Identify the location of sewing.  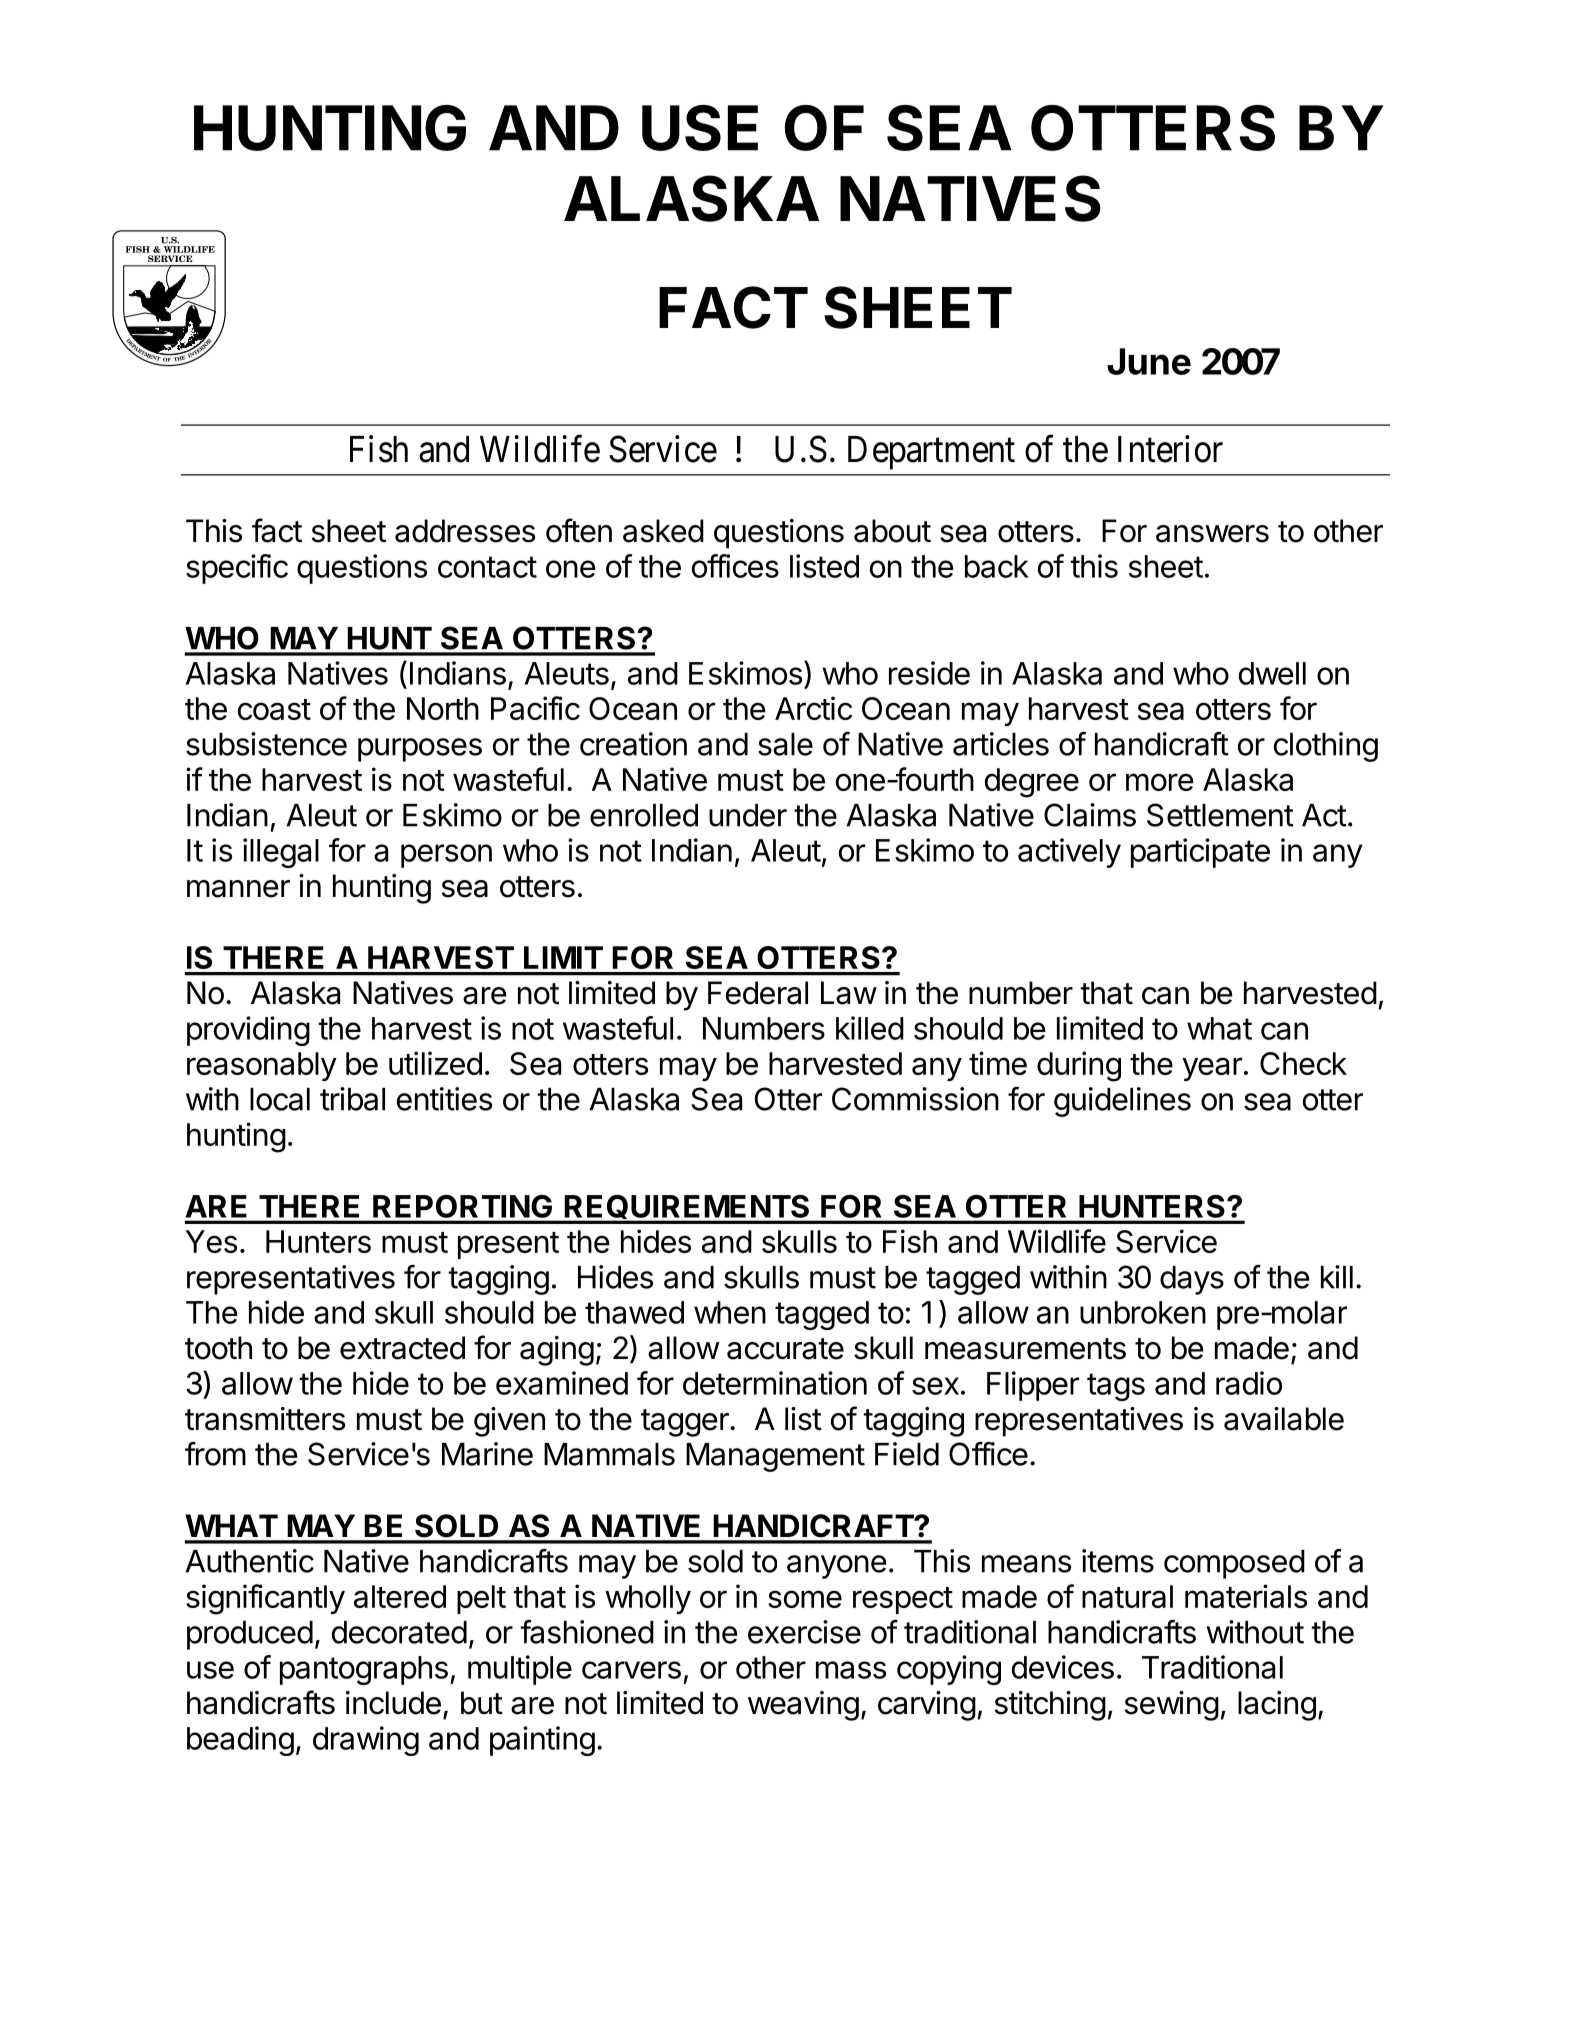
(1172, 1706).
